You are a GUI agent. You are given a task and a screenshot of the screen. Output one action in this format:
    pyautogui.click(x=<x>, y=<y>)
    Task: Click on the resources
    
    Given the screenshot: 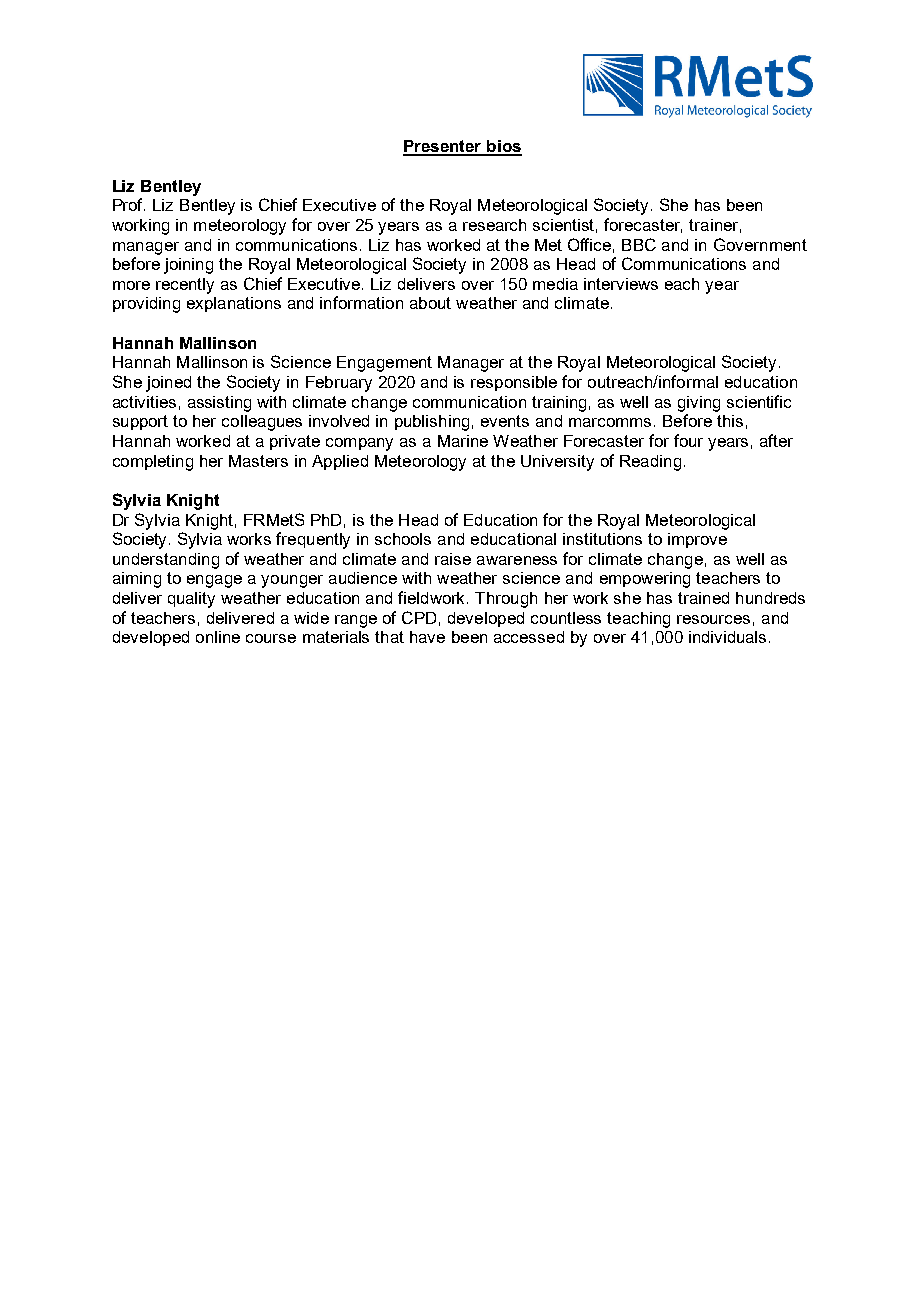 What is the action you would take?
    pyautogui.click(x=713, y=619)
